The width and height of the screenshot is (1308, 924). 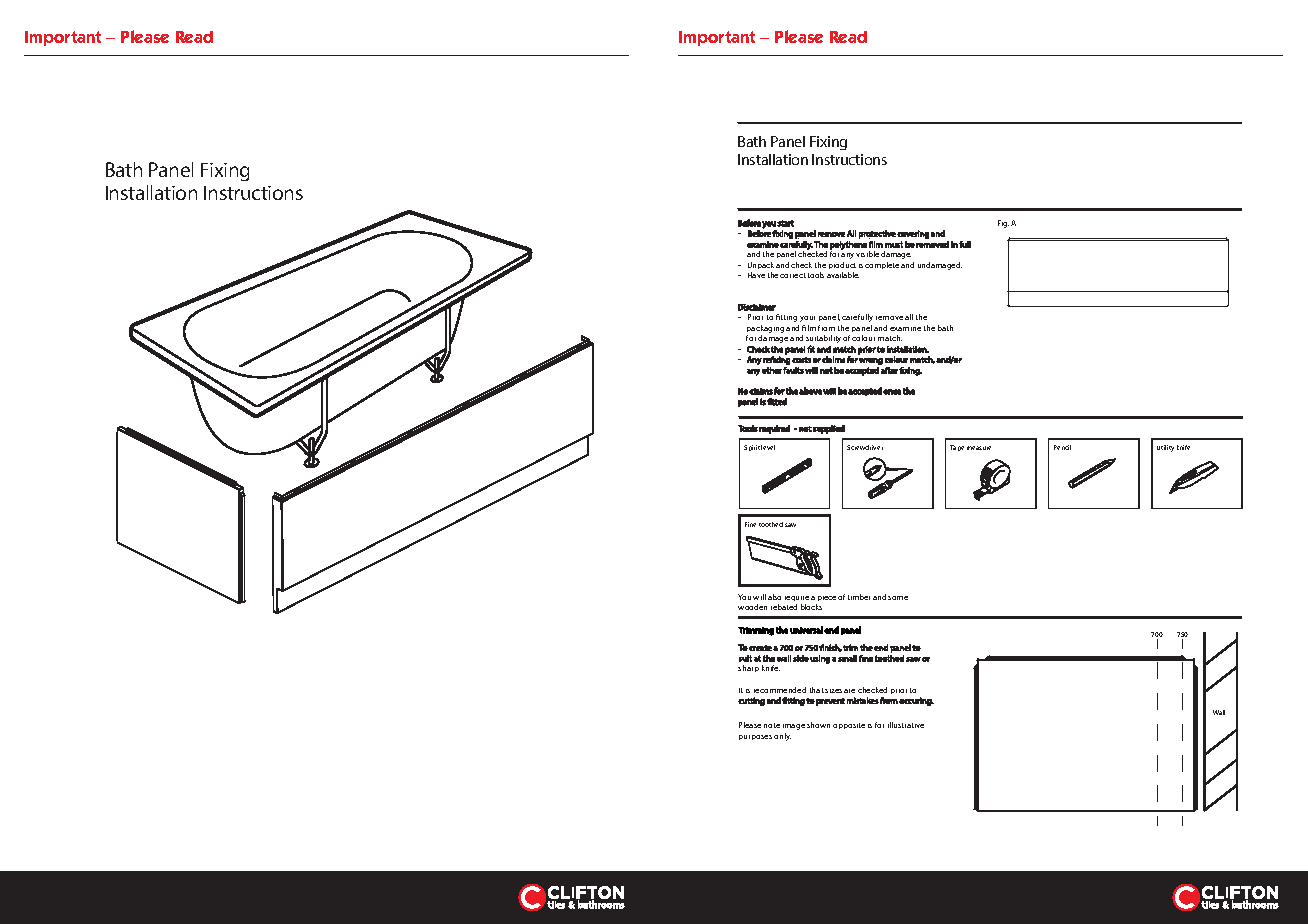 I want to click on film, so click(x=809, y=328).
